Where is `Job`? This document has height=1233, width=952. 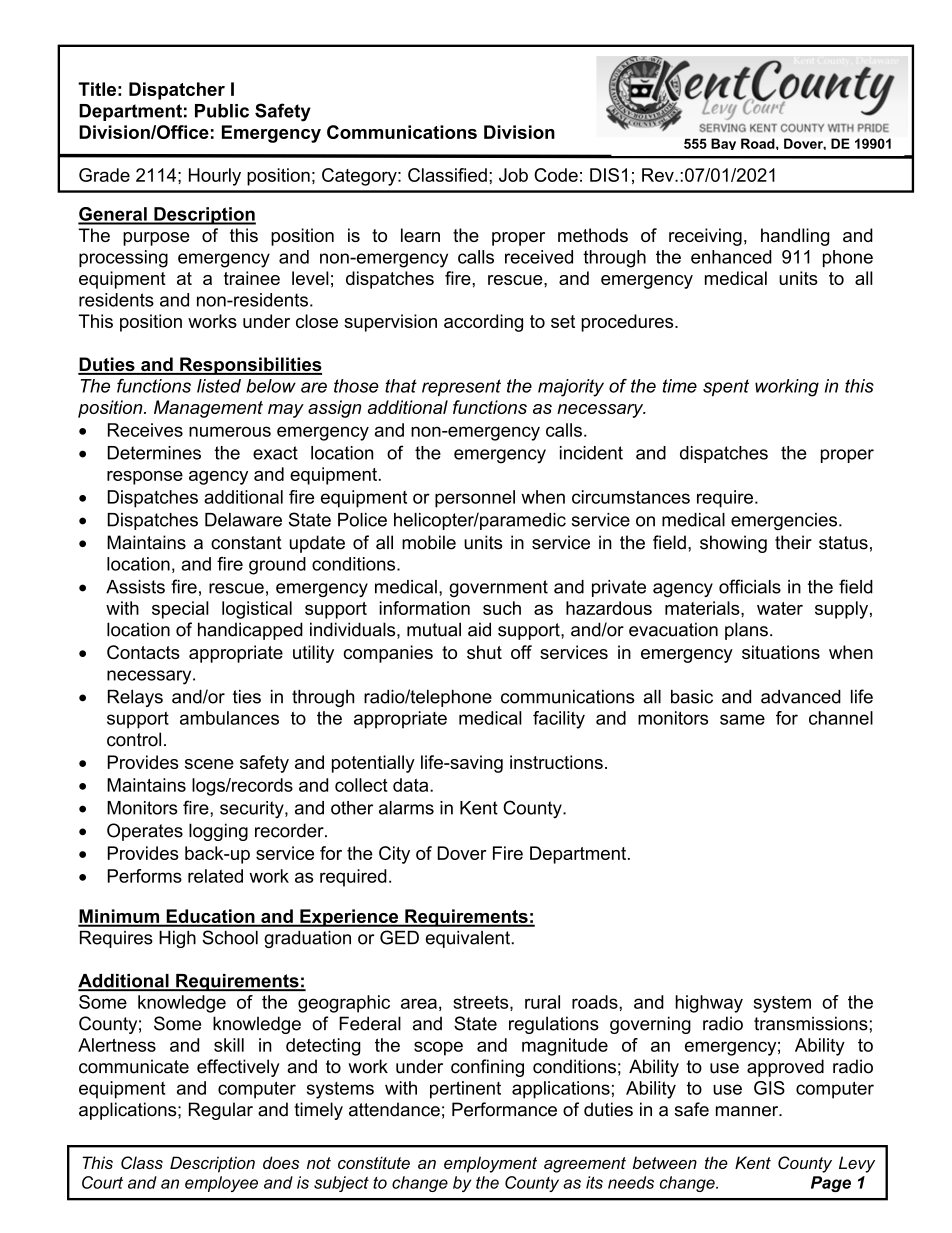
Job is located at coordinates (513, 175).
